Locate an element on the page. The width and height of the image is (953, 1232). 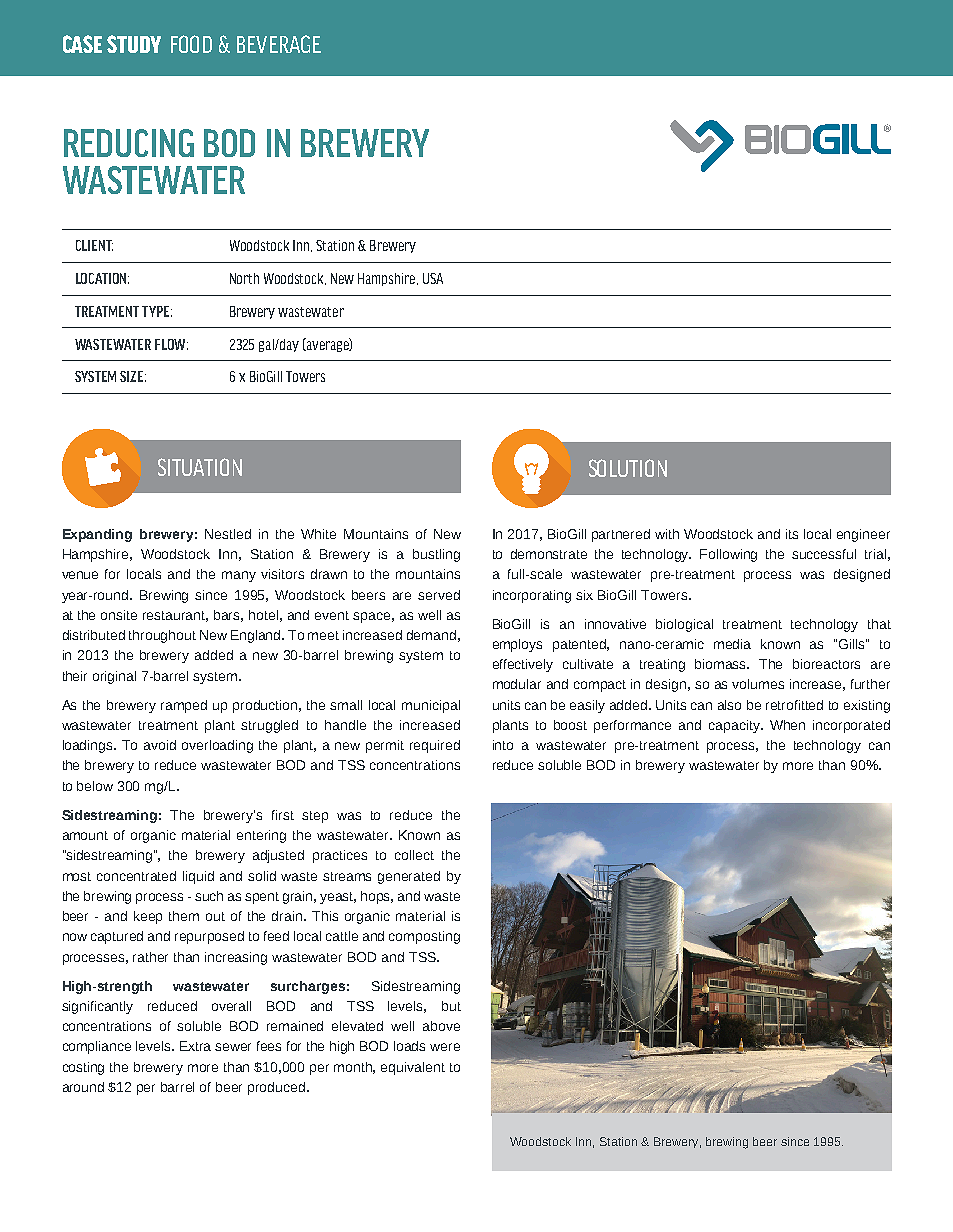
were is located at coordinates (445, 1047).
